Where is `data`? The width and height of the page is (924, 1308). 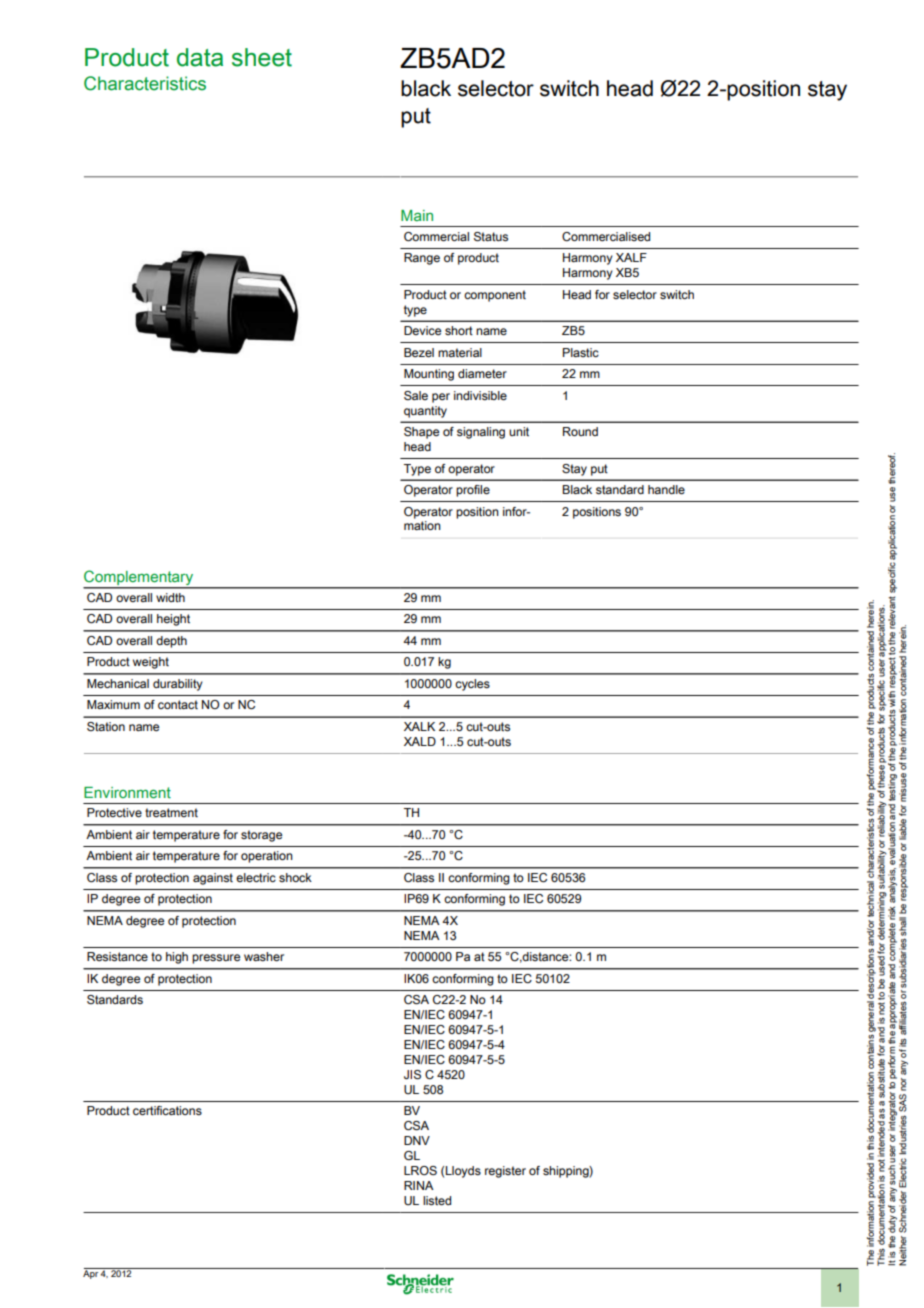 data is located at coordinates (200, 57).
